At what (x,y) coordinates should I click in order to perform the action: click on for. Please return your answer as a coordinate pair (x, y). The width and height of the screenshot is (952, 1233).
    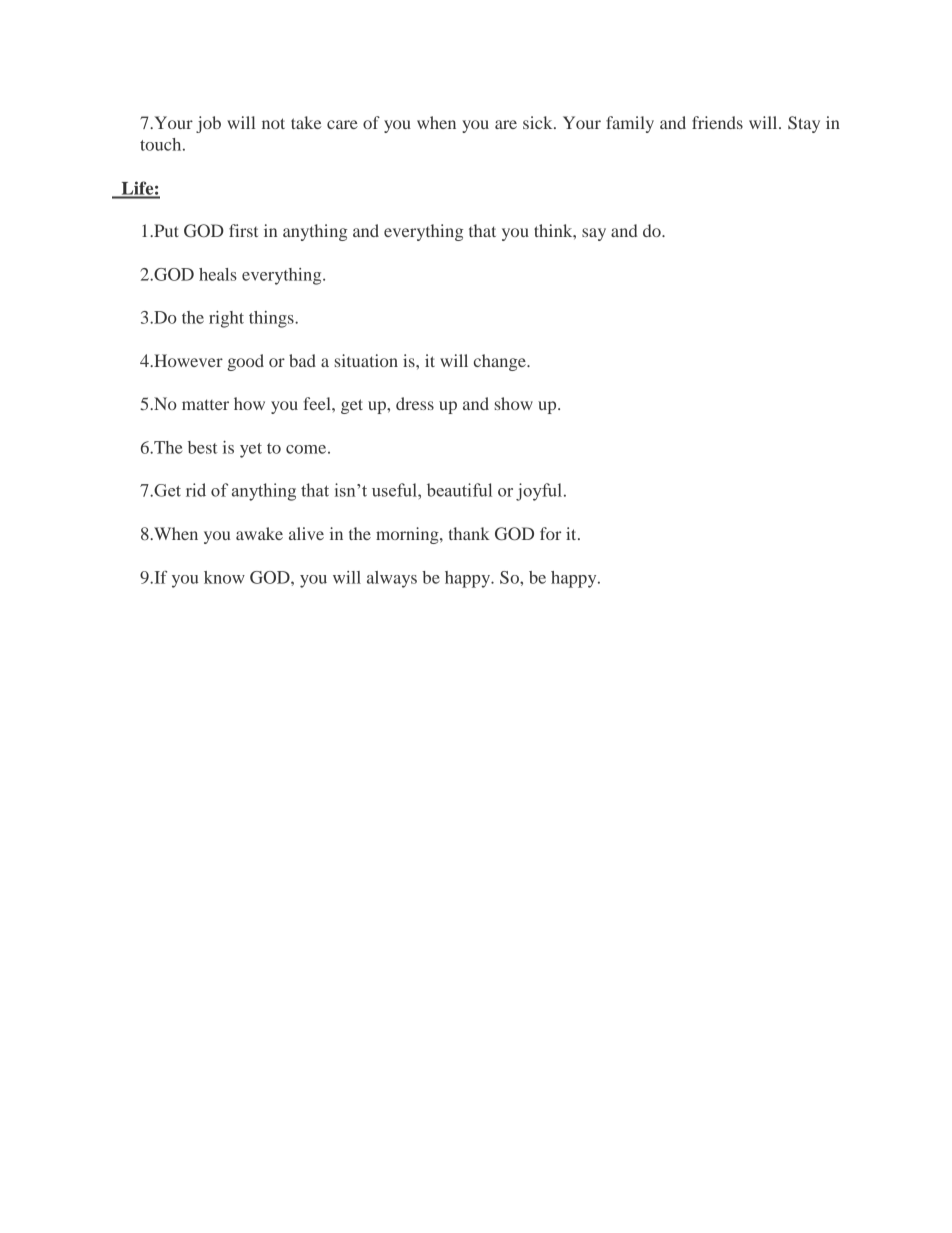
    Looking at the image, I should click on (550, 533).
